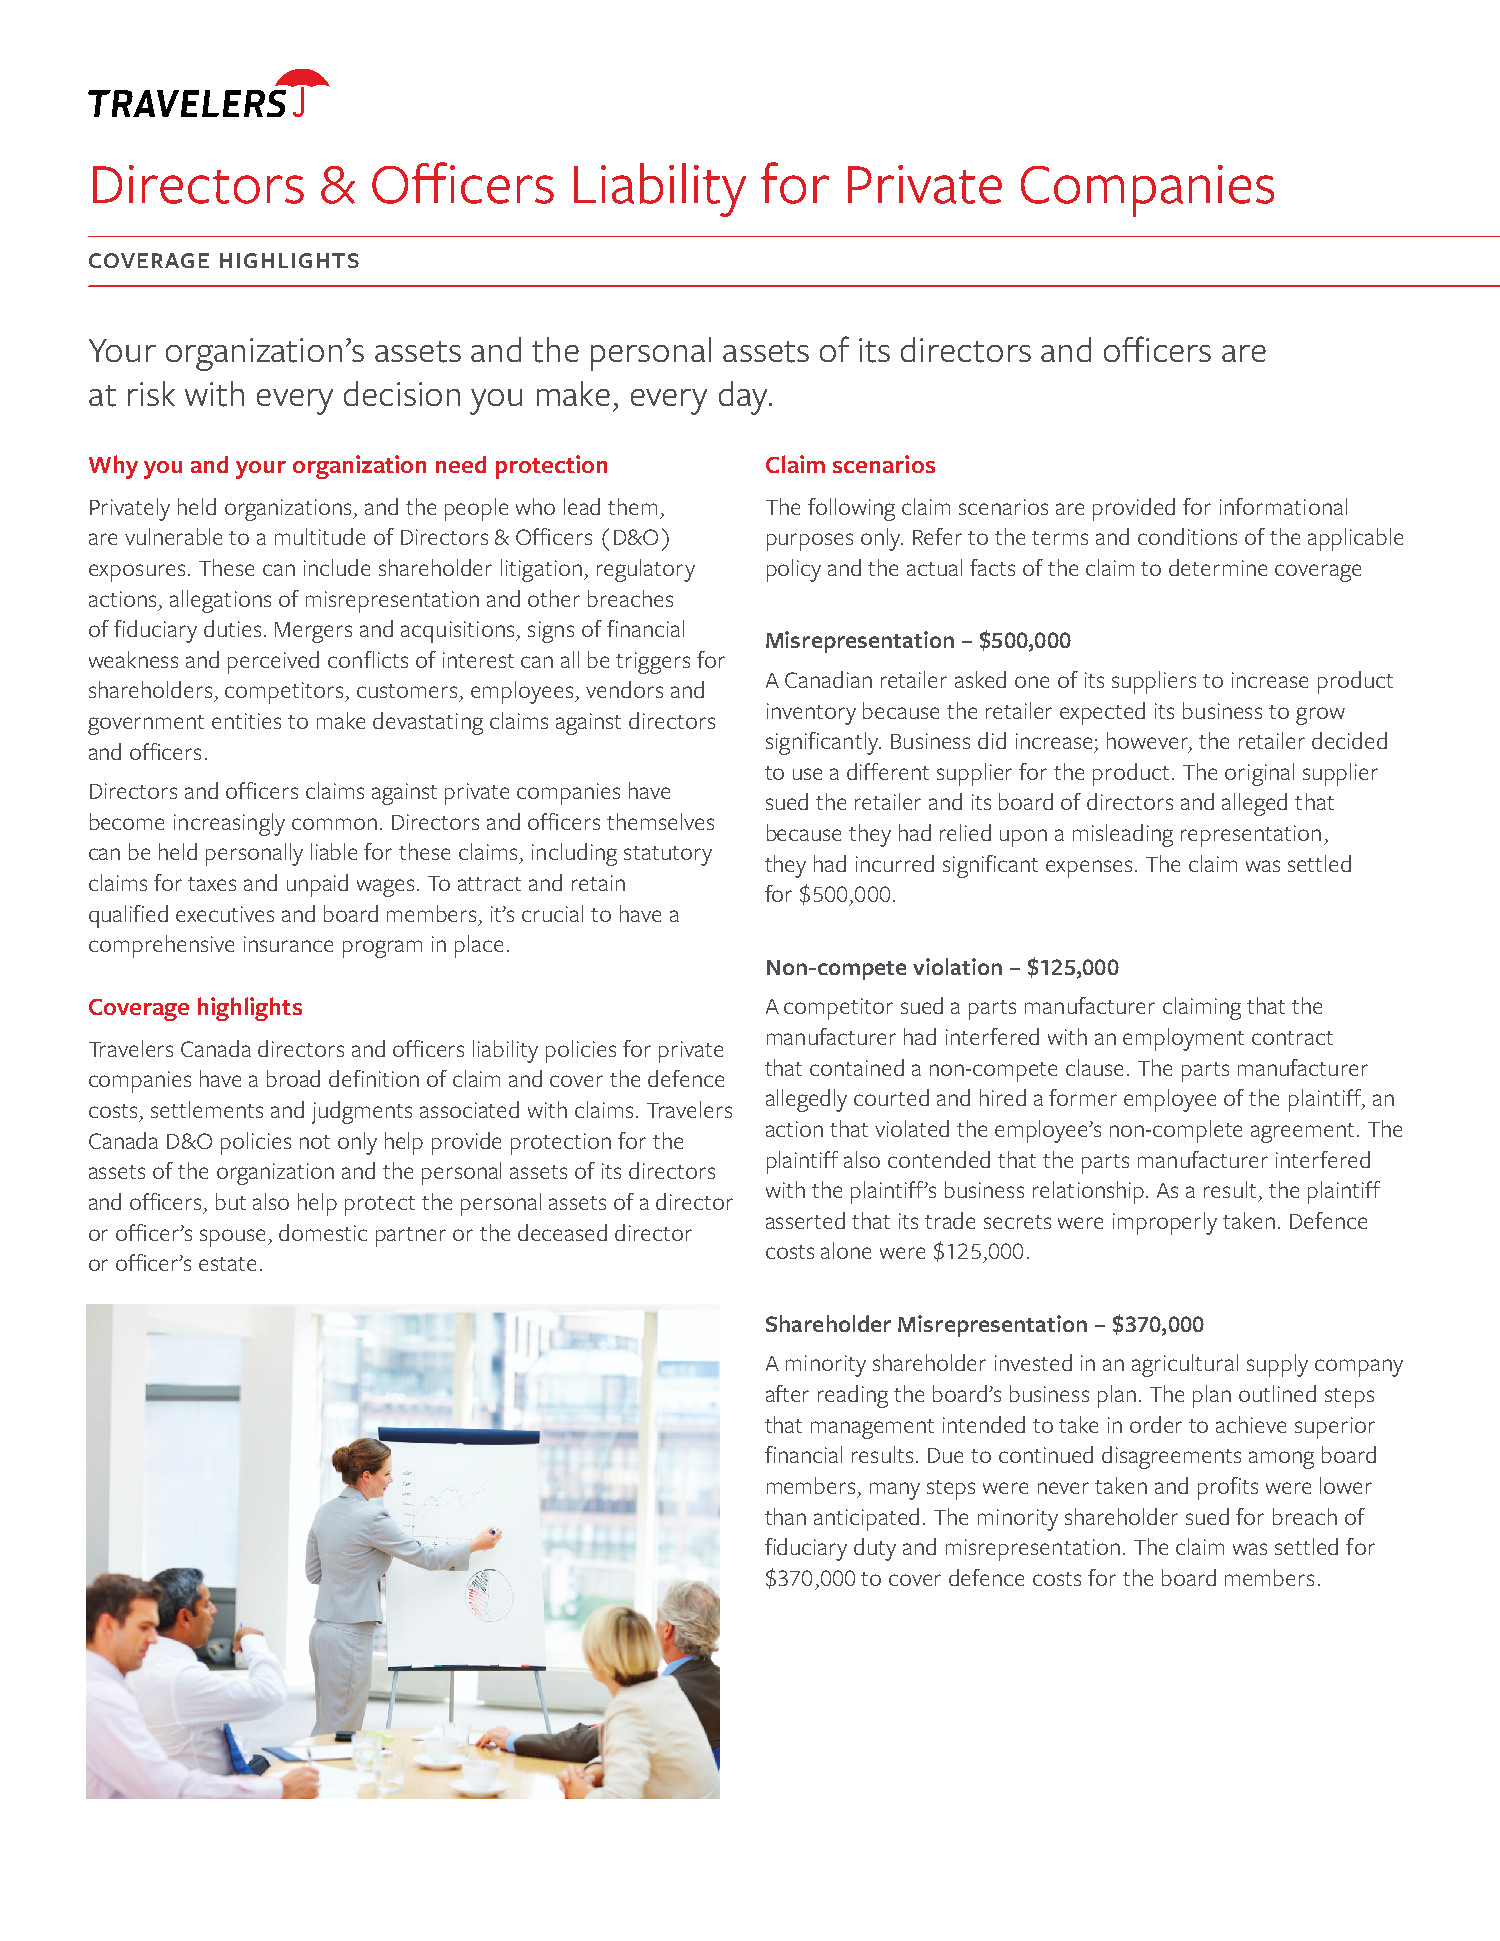  Describe the element at coordinates (288, 944) in the page. I see `insurance` at that location.
